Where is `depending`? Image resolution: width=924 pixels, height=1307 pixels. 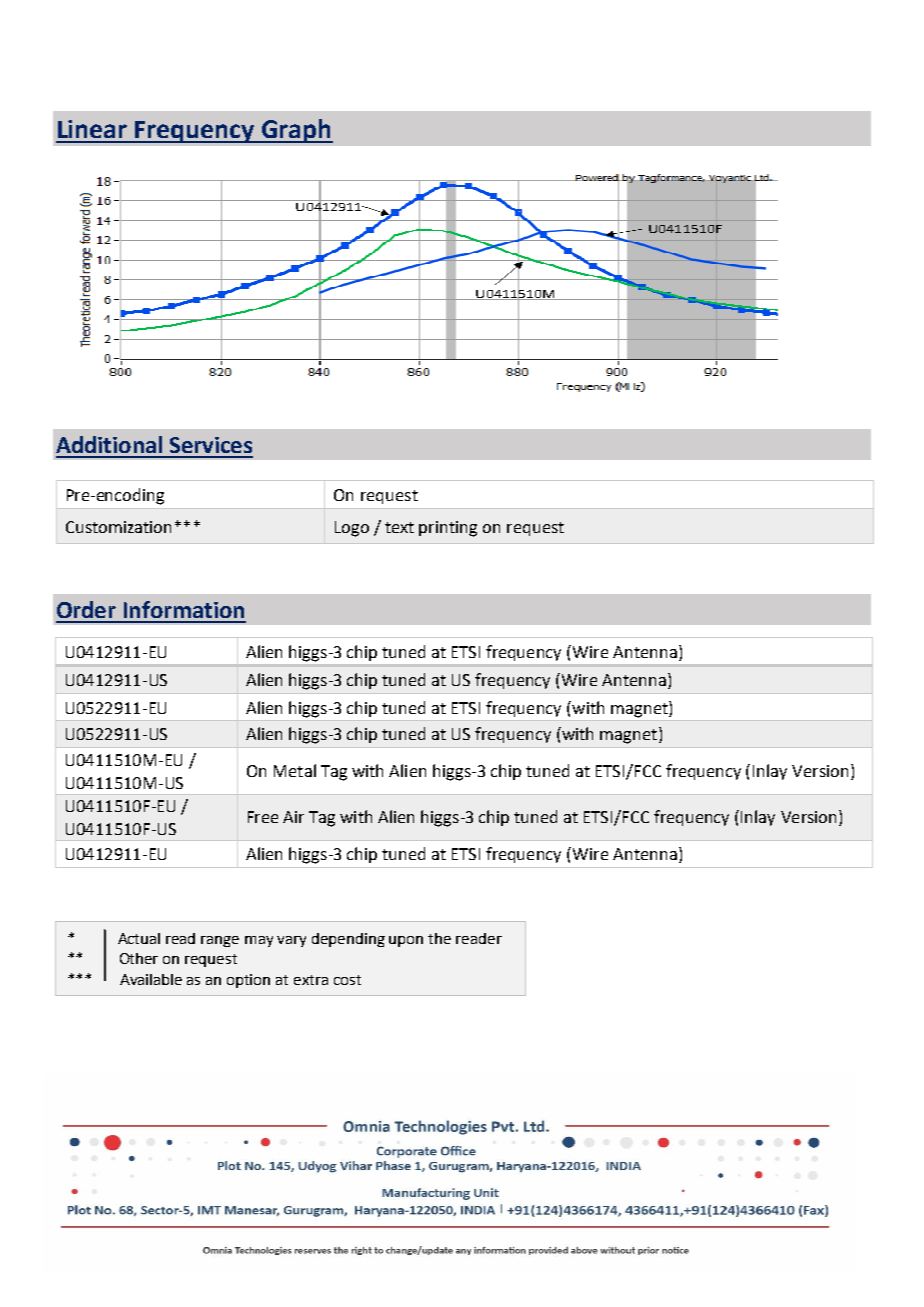 depending is located at coordinates (348, 940).
